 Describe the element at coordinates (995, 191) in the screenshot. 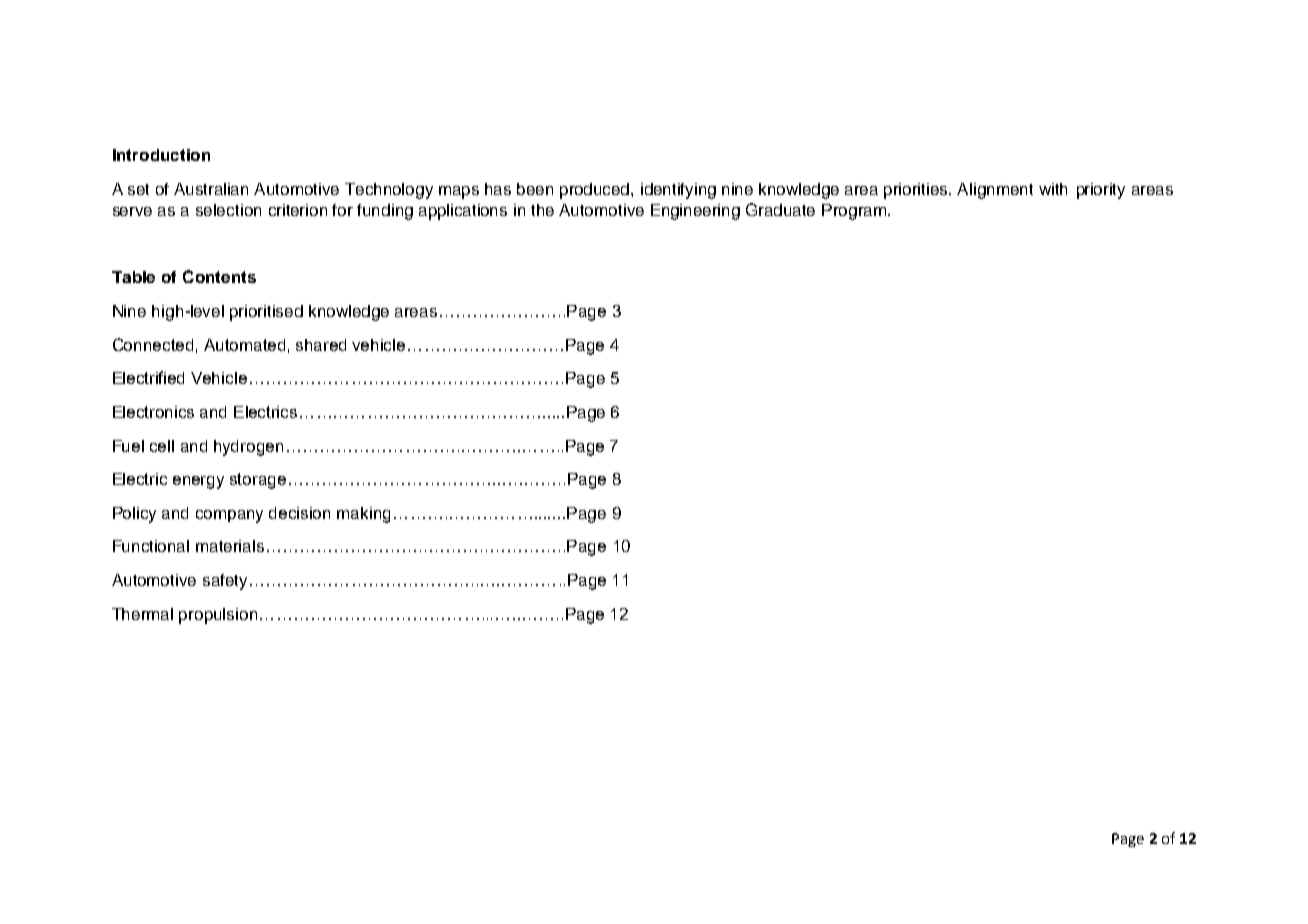

I see `Alignment` at that location.
